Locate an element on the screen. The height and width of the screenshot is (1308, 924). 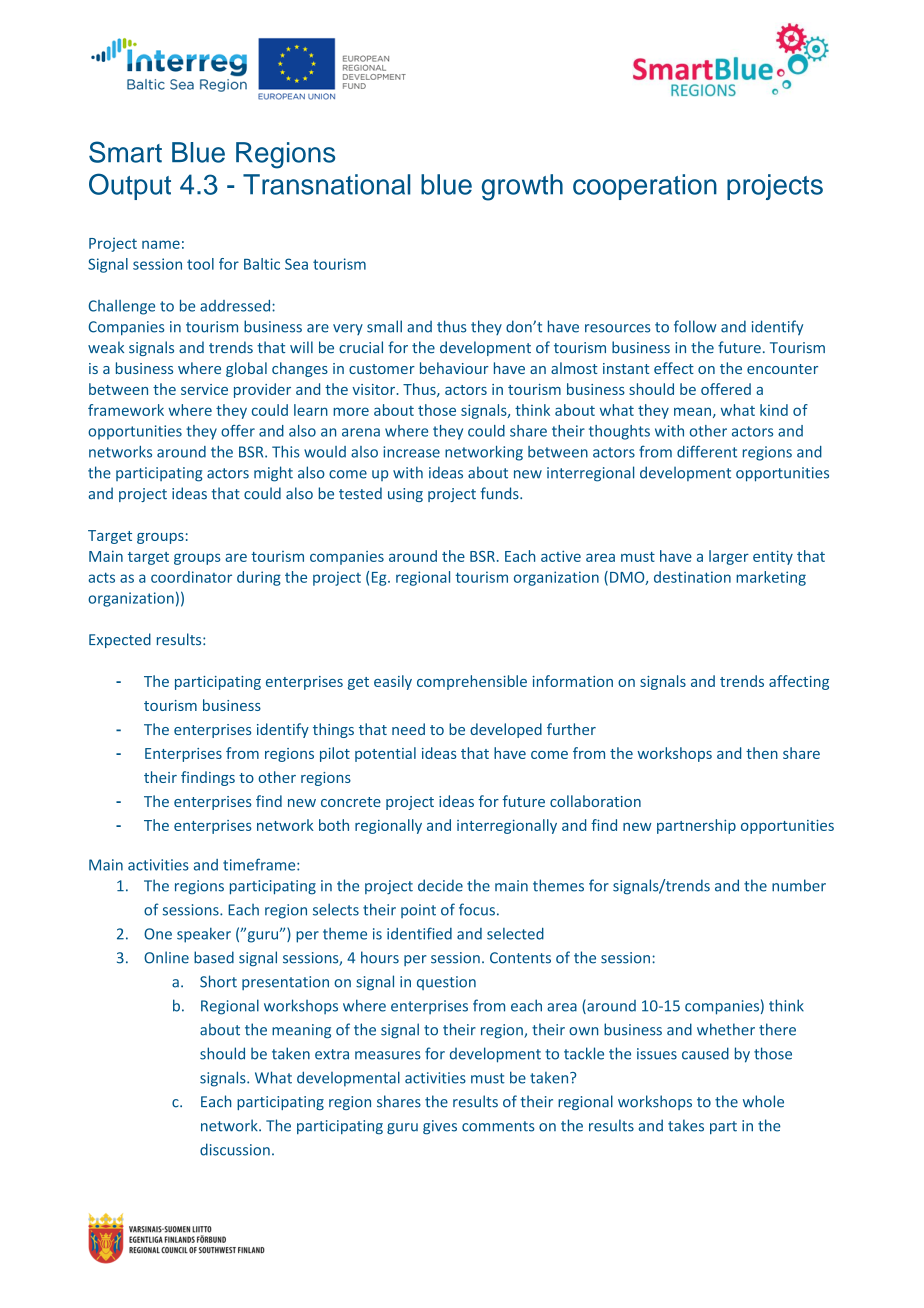
growth is located at coordinates (522, 187).
